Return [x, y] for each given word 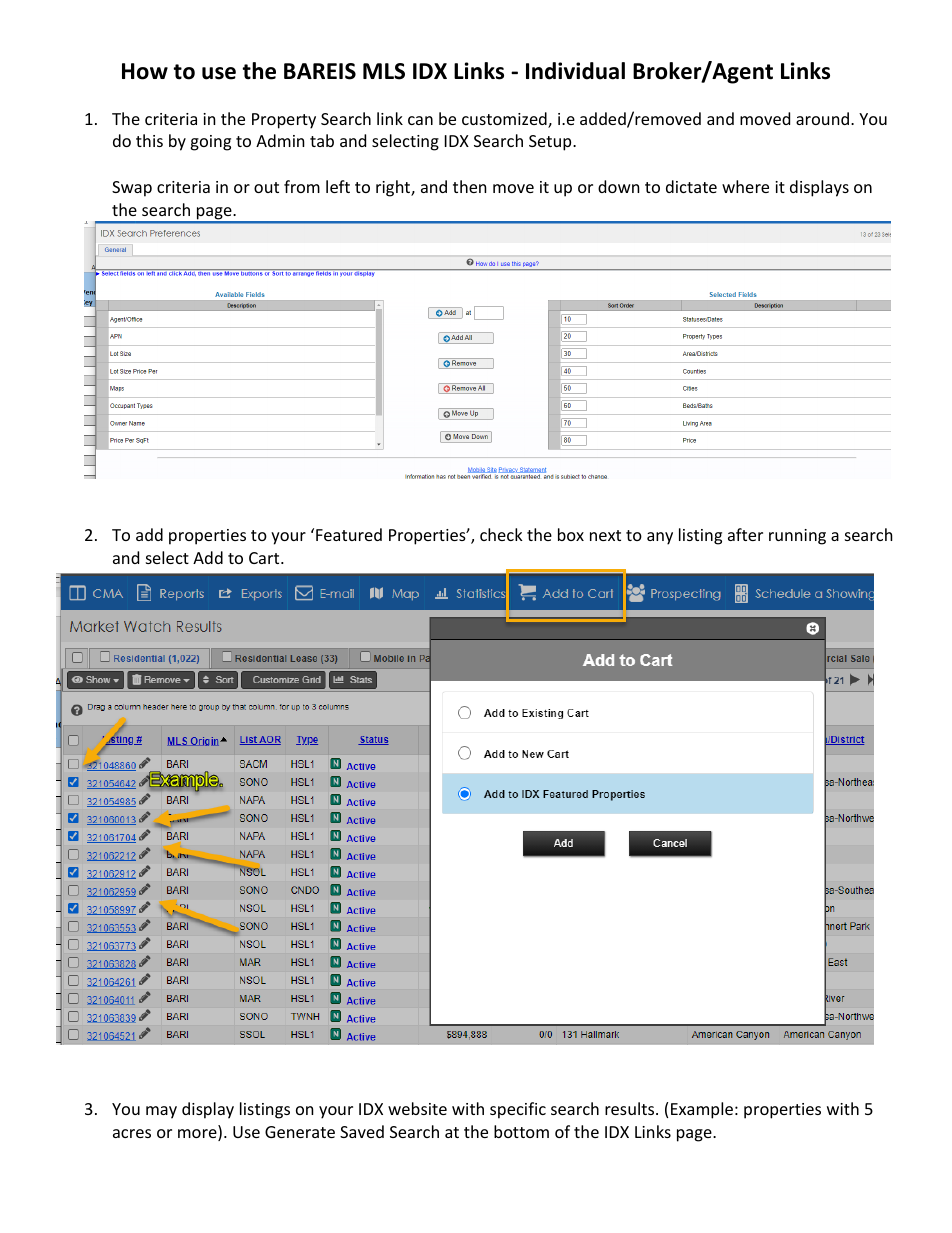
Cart [265, 558]
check [501, 534]
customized [505, 120]
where [745, 186]
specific [518, 1110]
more [198, 1135]
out [266, 187]
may [161, 1112]
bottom [521, 1131]
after [745, 534]
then [470, 186]
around [822, 118]
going [210, 143]
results [631, 1108]
